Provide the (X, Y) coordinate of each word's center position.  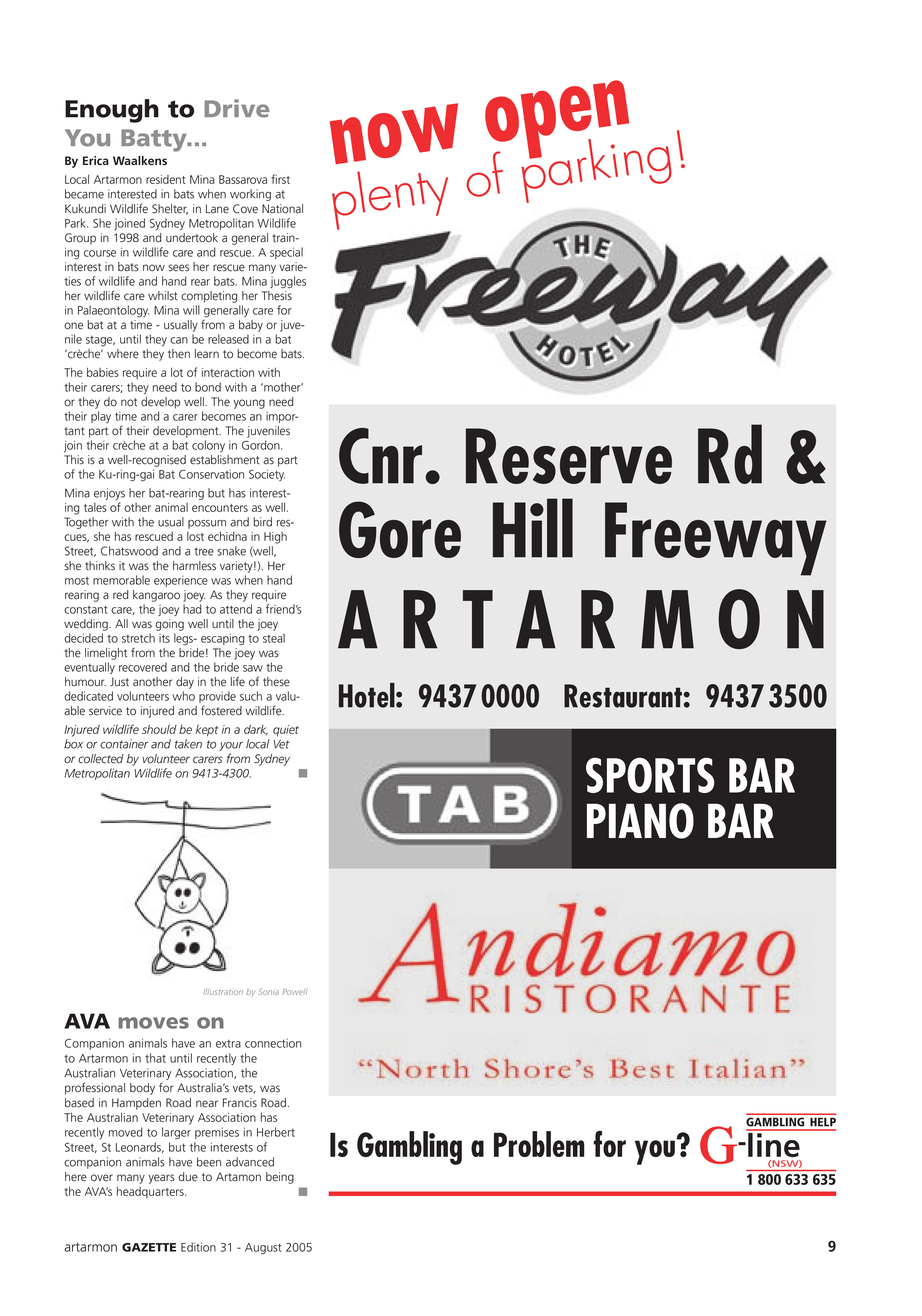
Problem (539, 1144)
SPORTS (650, 775)
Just (119, 682)
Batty (155, 140)
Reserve (569, 456)
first (280, 179)
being (280, 1178)
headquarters (151, 1192)
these (276, 682)
